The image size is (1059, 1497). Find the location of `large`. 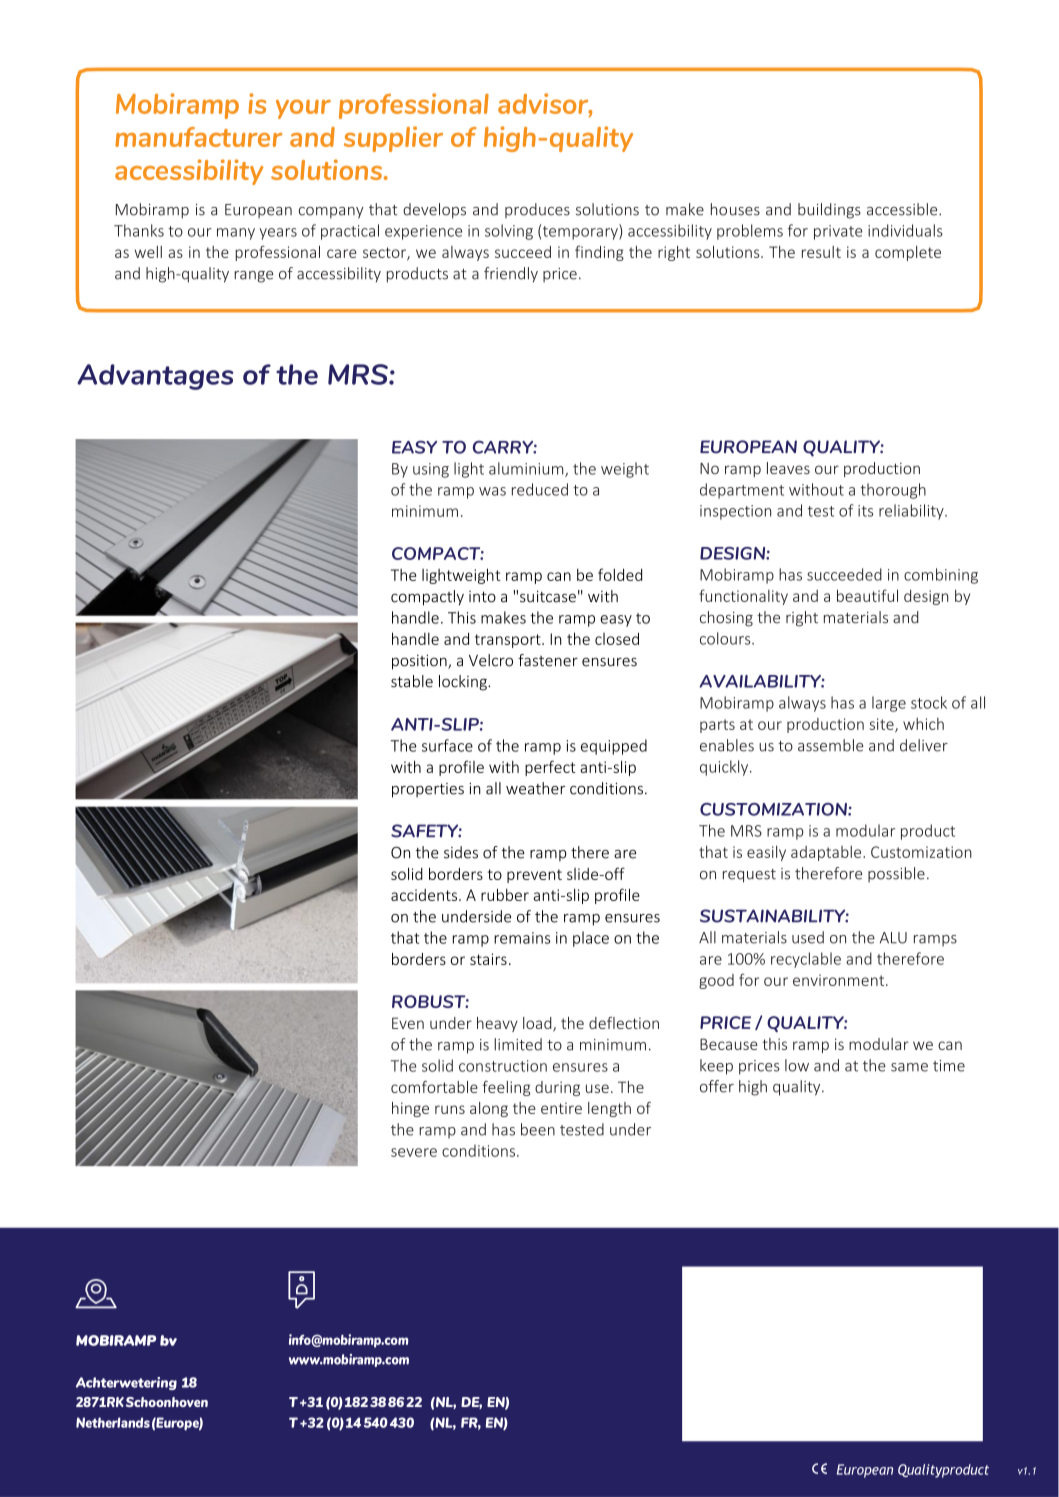

large is located at coordinates (889, 704).
